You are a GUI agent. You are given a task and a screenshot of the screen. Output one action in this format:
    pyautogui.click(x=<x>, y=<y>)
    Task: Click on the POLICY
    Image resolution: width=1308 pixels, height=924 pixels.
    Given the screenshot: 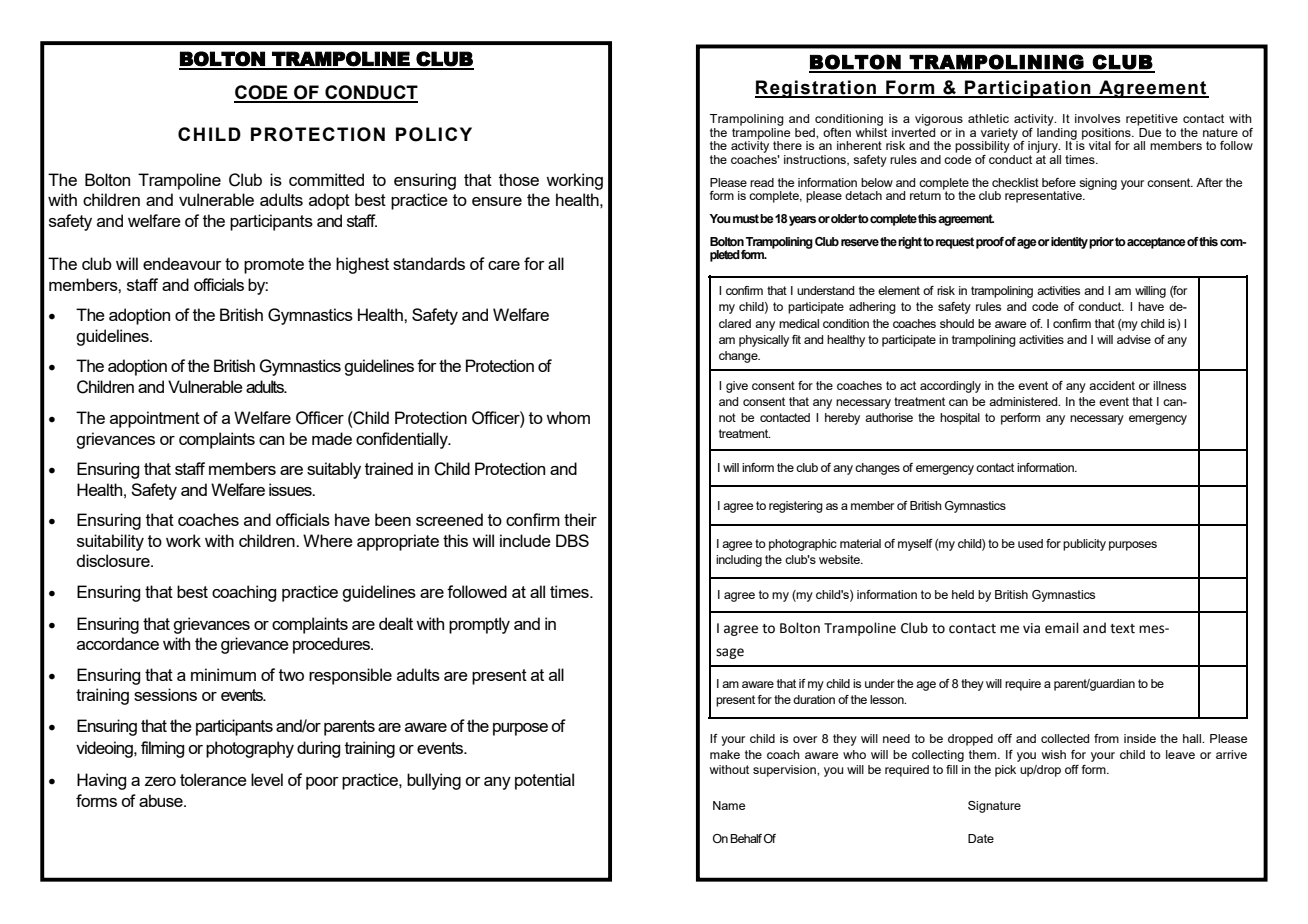 What is the action you would take?
    pyautogui.click(x=434, y=134)
